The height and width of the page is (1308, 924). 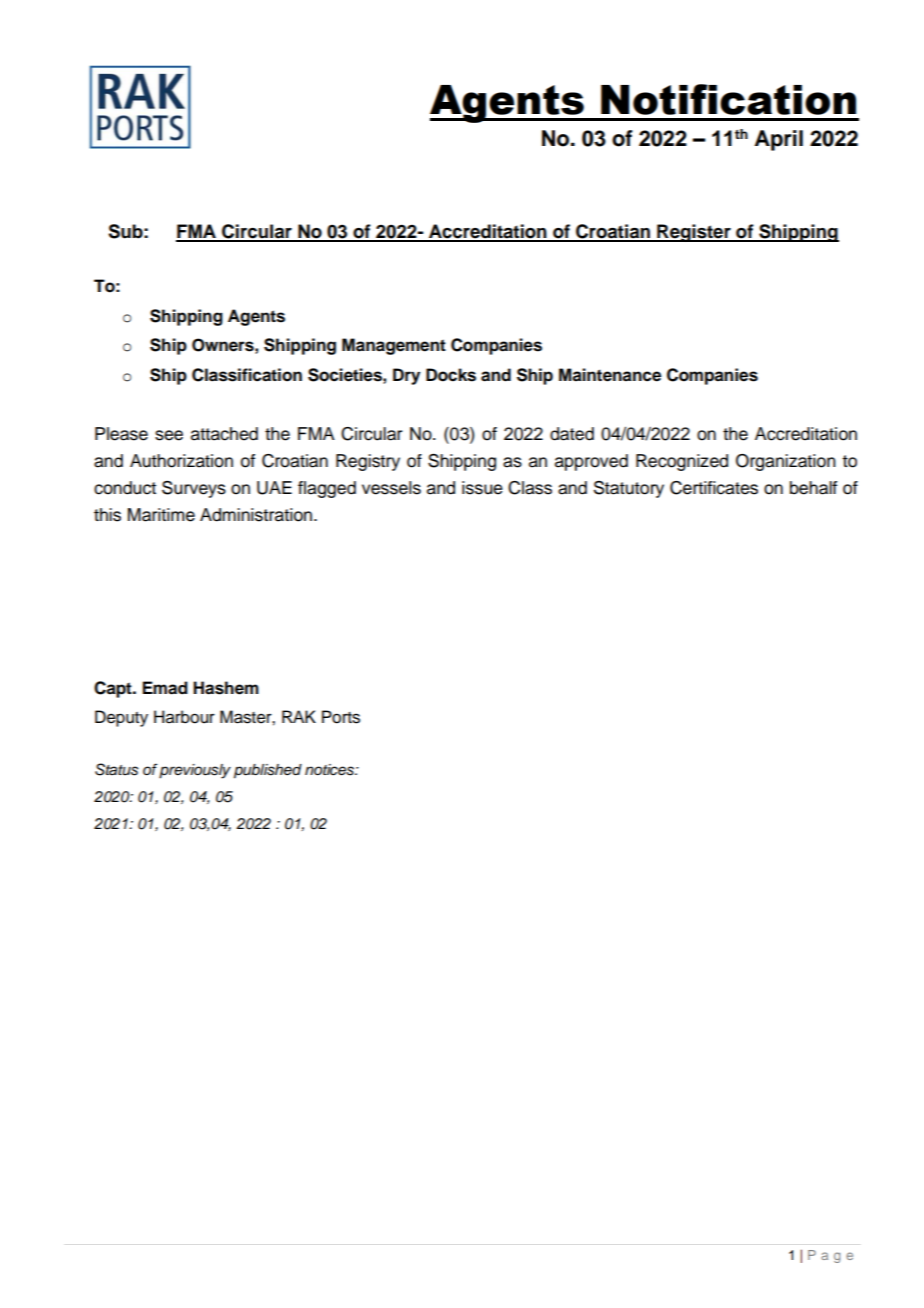 I want to click on previously, so click(x=195, y=771).
